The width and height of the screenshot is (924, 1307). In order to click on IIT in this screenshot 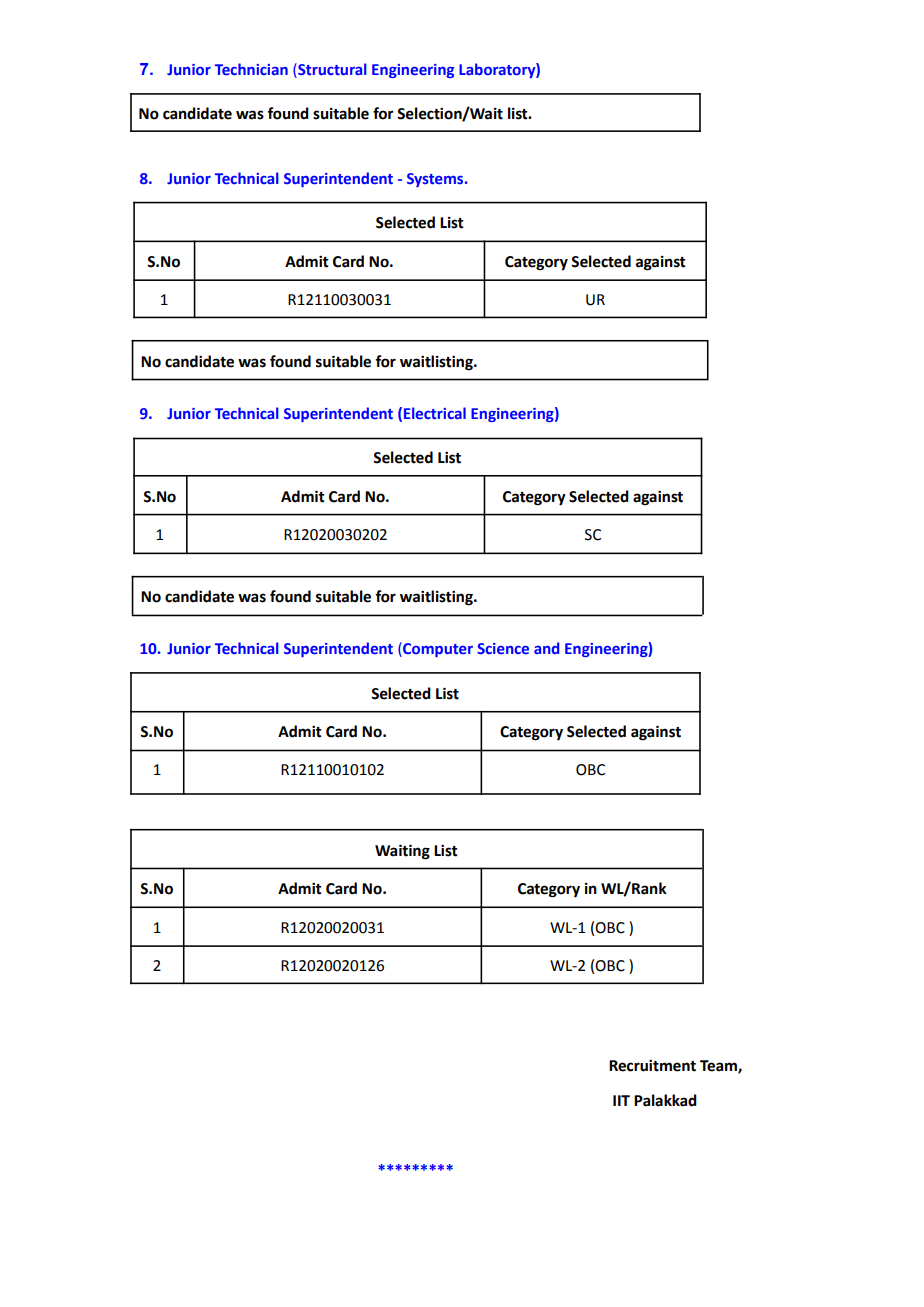, I will do `click(621, 1100)`.
